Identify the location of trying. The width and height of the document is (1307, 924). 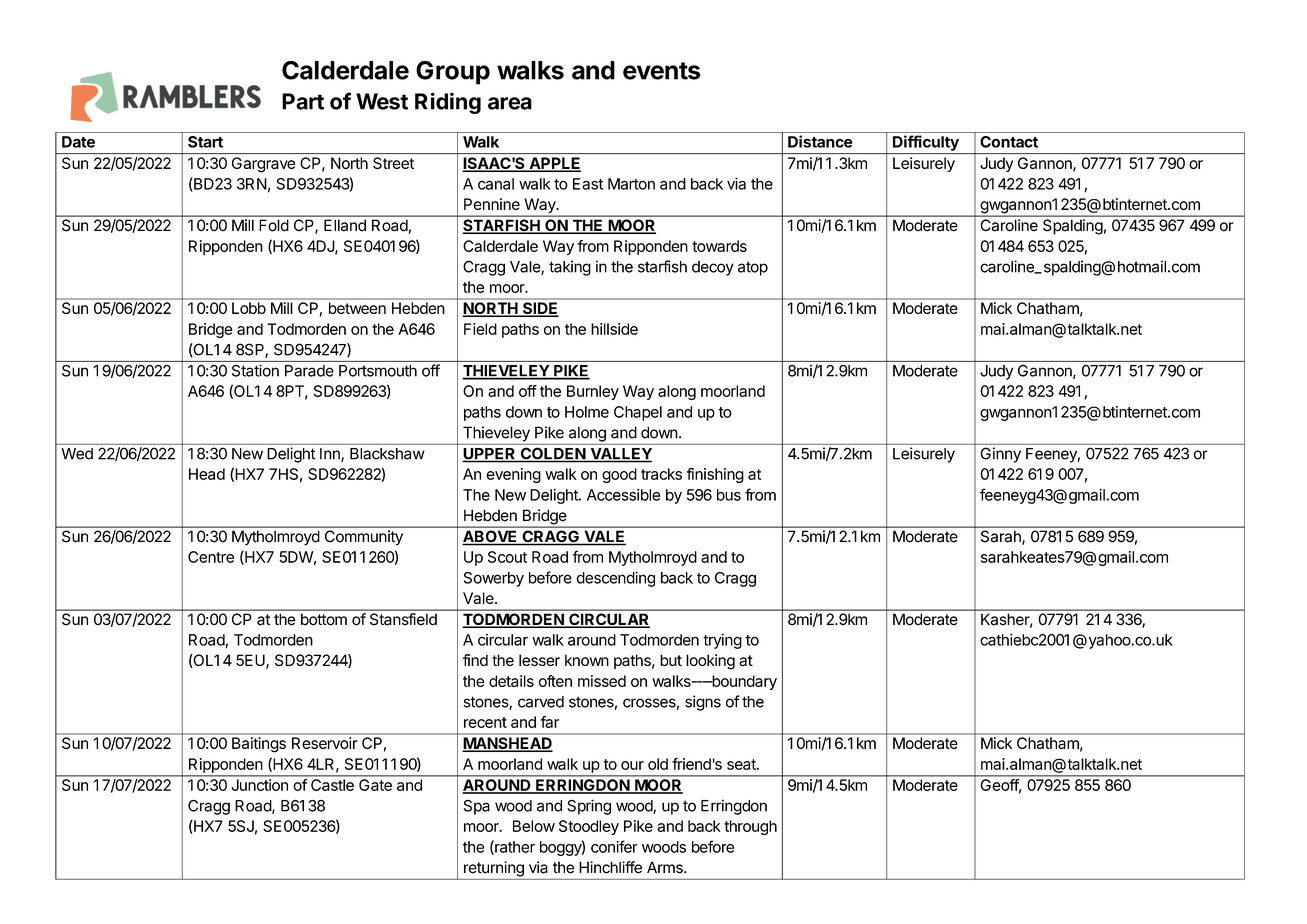
(722, 641).
